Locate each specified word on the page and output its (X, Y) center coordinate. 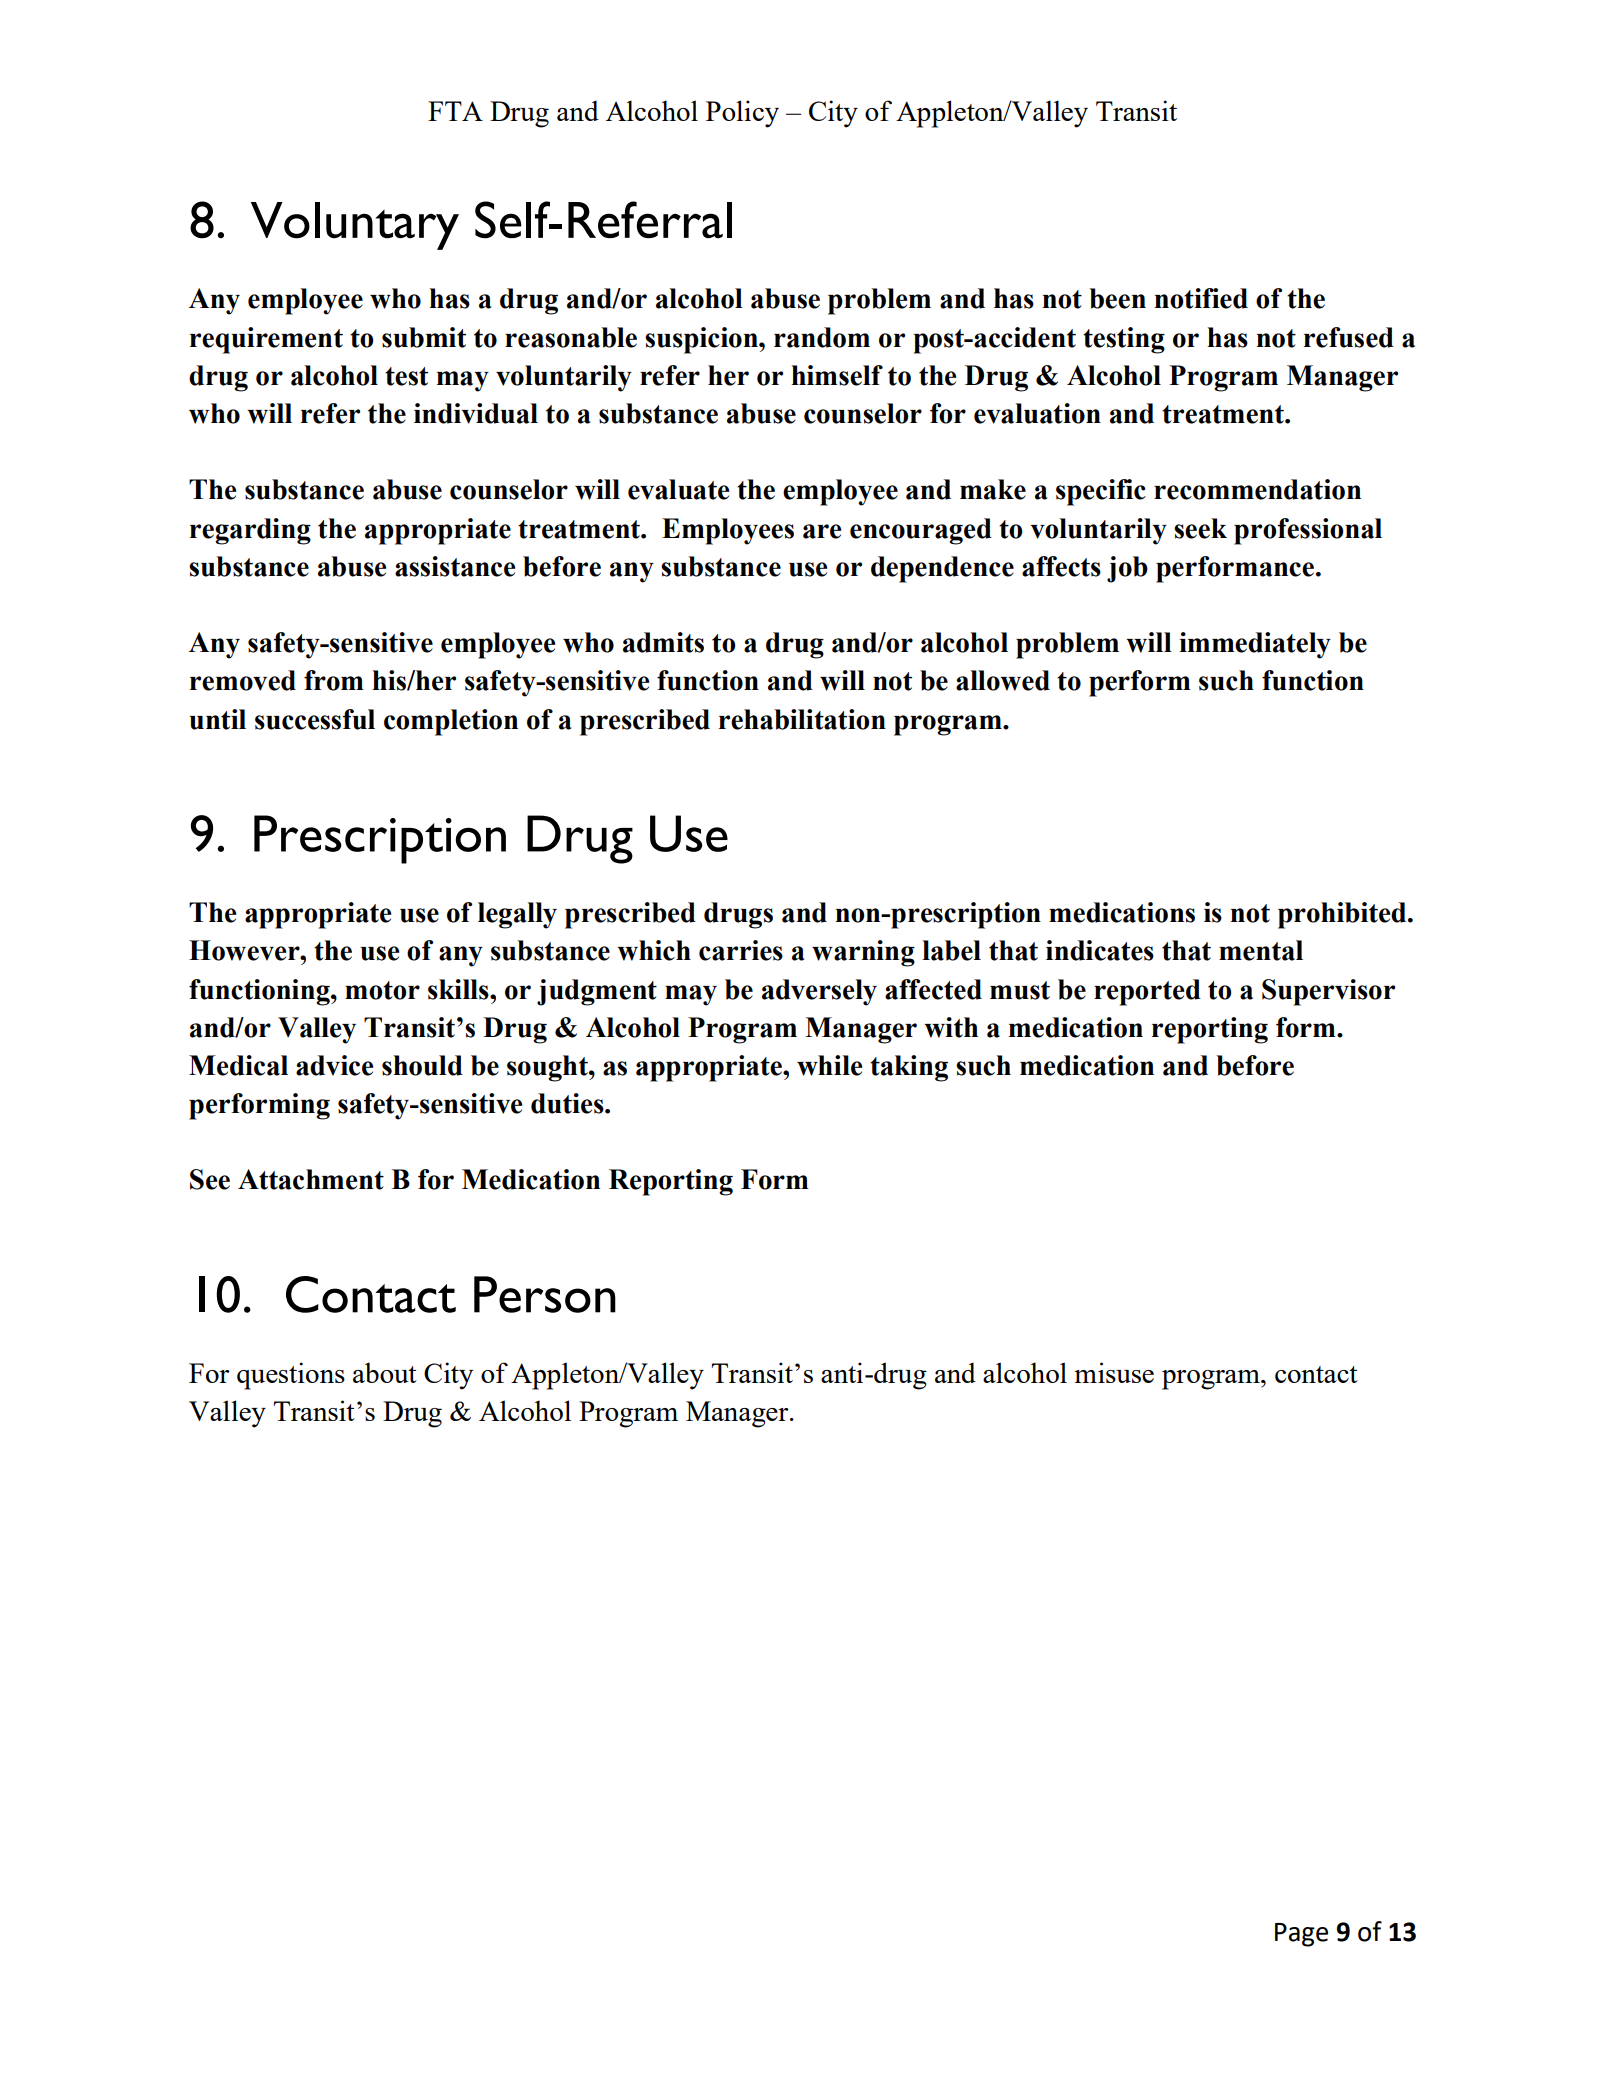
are (822, 531)
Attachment (311, 1179)
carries (741, 950)
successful (315, 719)
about (385, 1372)
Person (545, 1294)
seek (1200, 528)
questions (291, 1376)
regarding (250, 531)
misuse (1114, 1372)
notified (1201, 298)
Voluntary (355, 226)
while (829, 1065)
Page (1301, 1935)
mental (1261, 950)
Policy (742, 114)
